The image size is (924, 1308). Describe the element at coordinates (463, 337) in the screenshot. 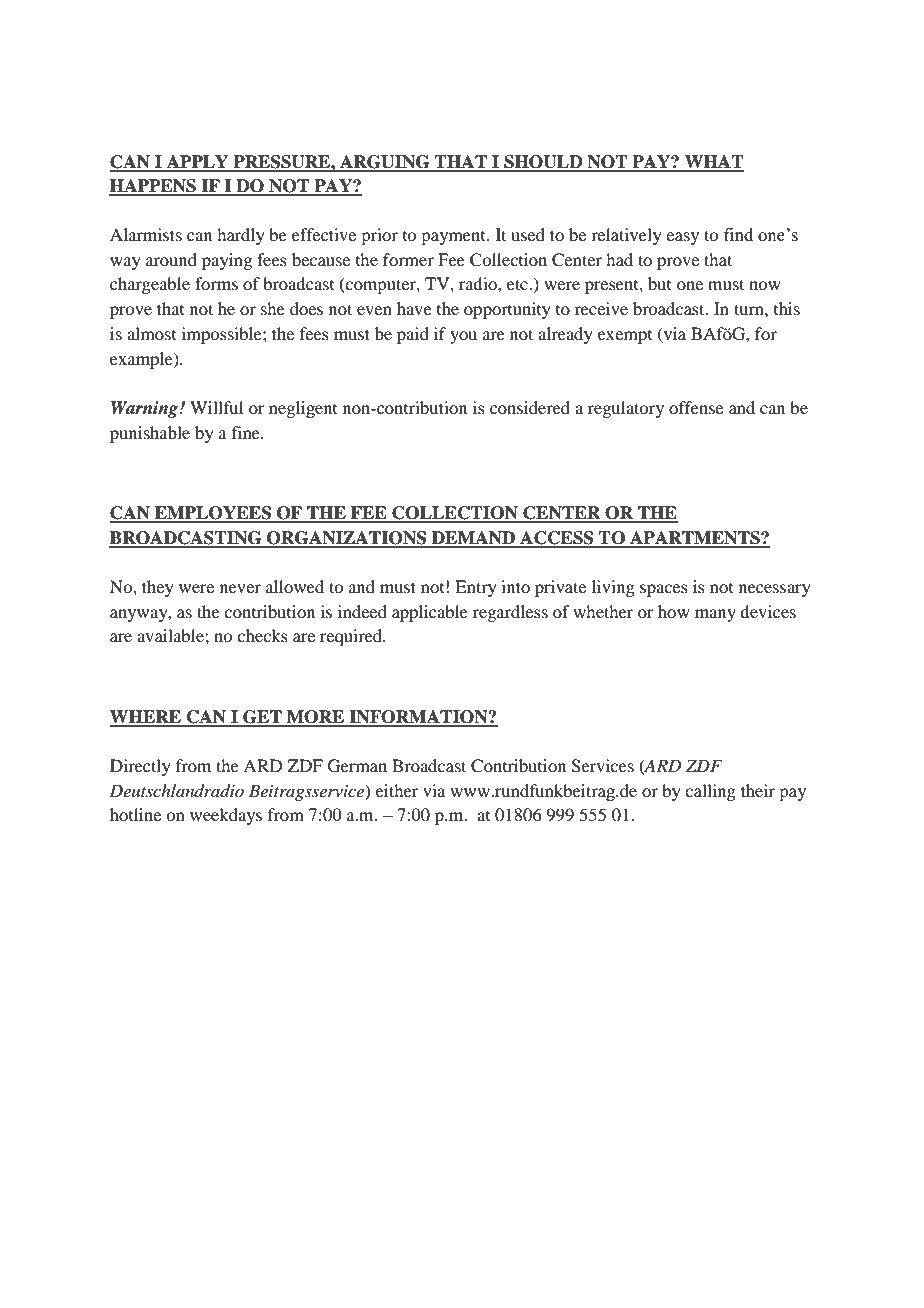

I see `you` at that location.
